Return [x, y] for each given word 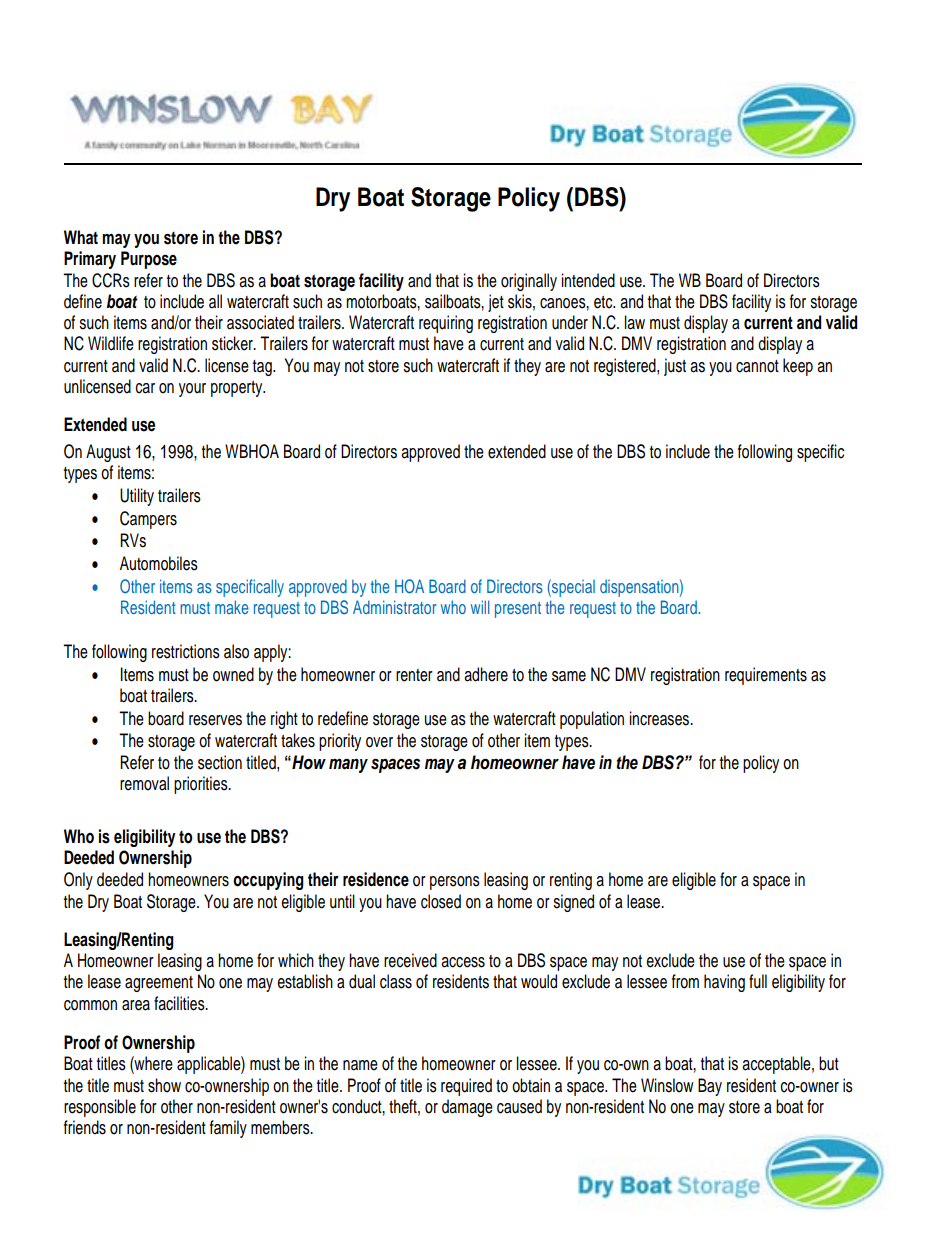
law [635, 322]
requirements [766, 676]
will [480, 607]
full [758, 981]
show [164, 1085]
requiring [446, 324]
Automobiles [159, 563]
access [463, 962]
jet [496, 303]
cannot [757, 366]
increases [661, 718]
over [379, 742]
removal [144, 783]
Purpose [149, 260]
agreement [159, 984]
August [108, 453]
